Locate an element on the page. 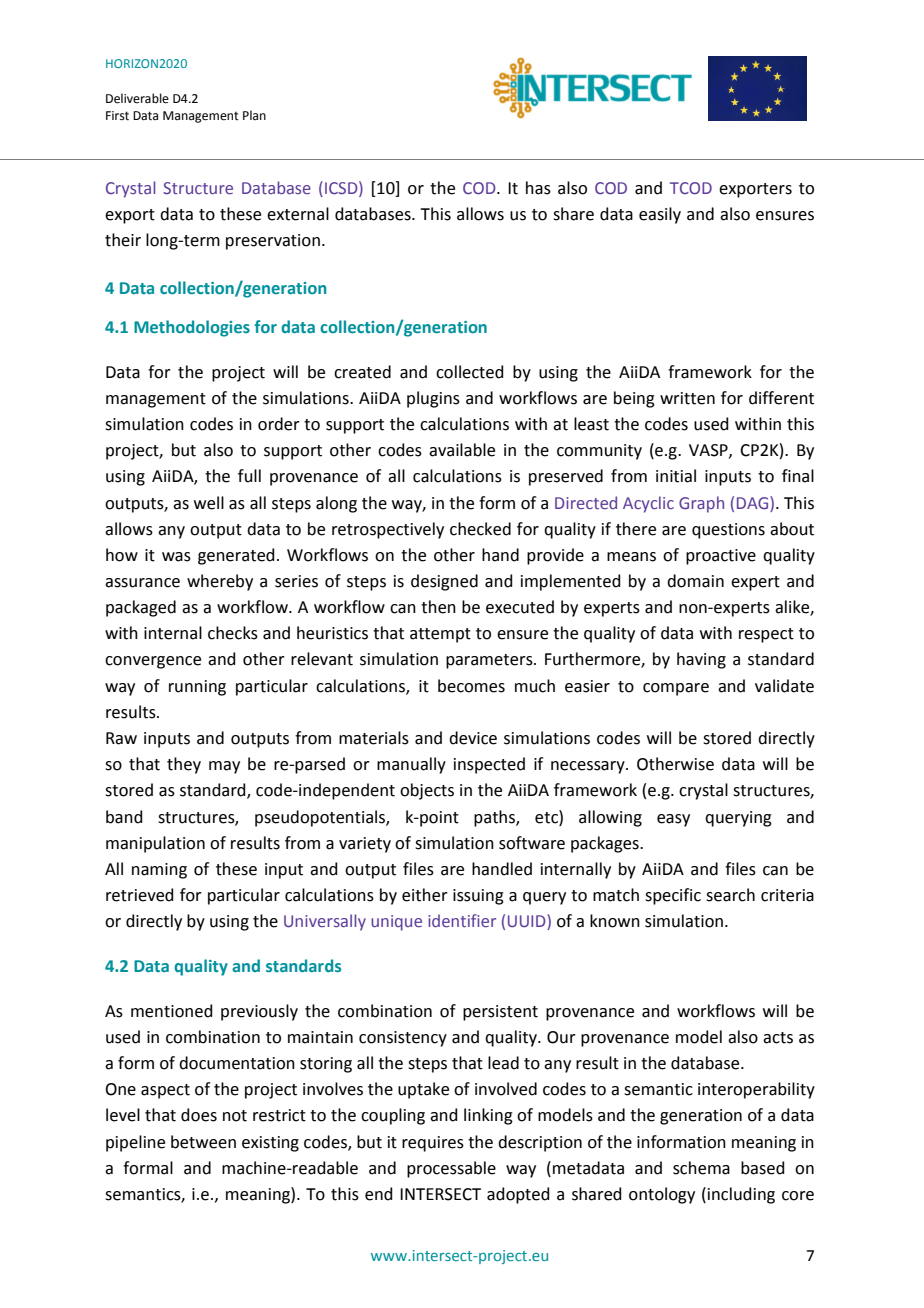 The width and height of the page is (924, 1308). Plan is located at coordinates (254, 115).
